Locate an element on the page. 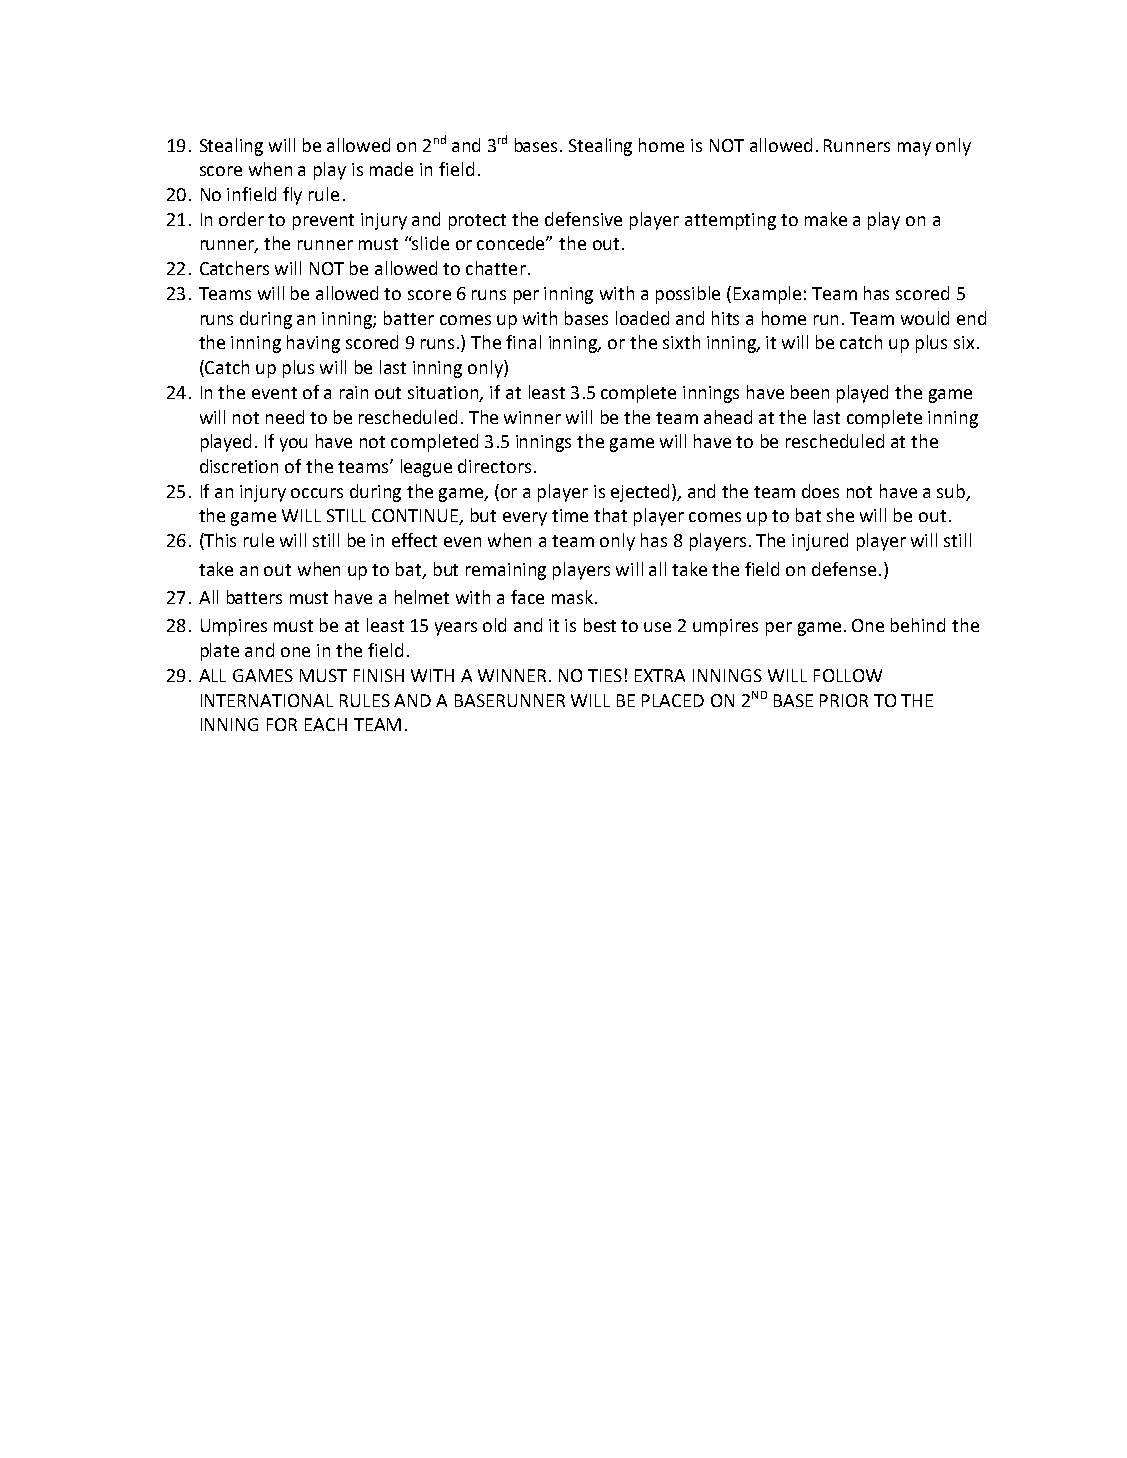 This image has height=1458, width=1127. INTERNATIONAL is located at coordinates (267, 700).
